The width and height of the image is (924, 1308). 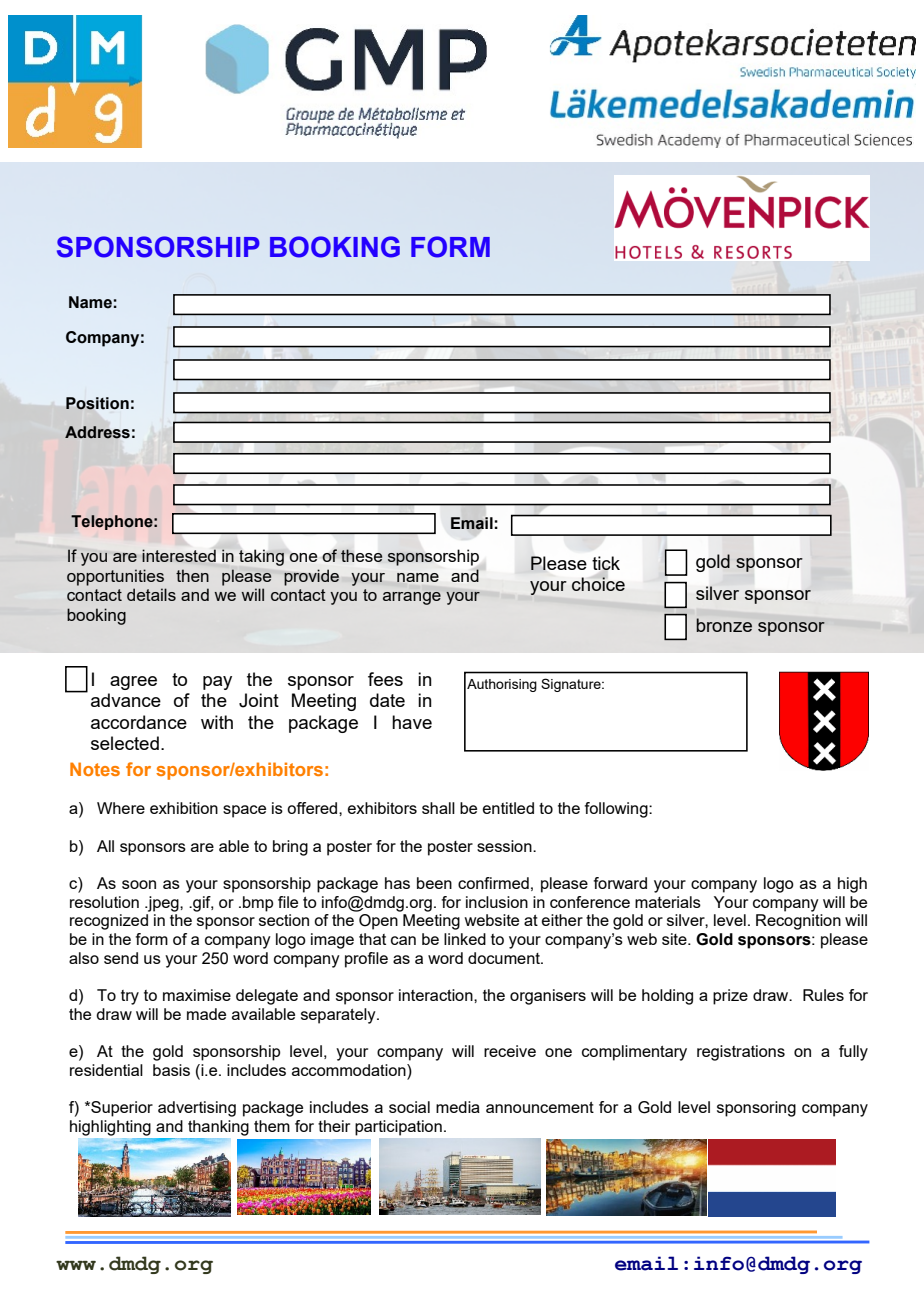 What do you see at coordinates (606, 563) in the image?
I see `tick` at bounding box center [606, 563].
